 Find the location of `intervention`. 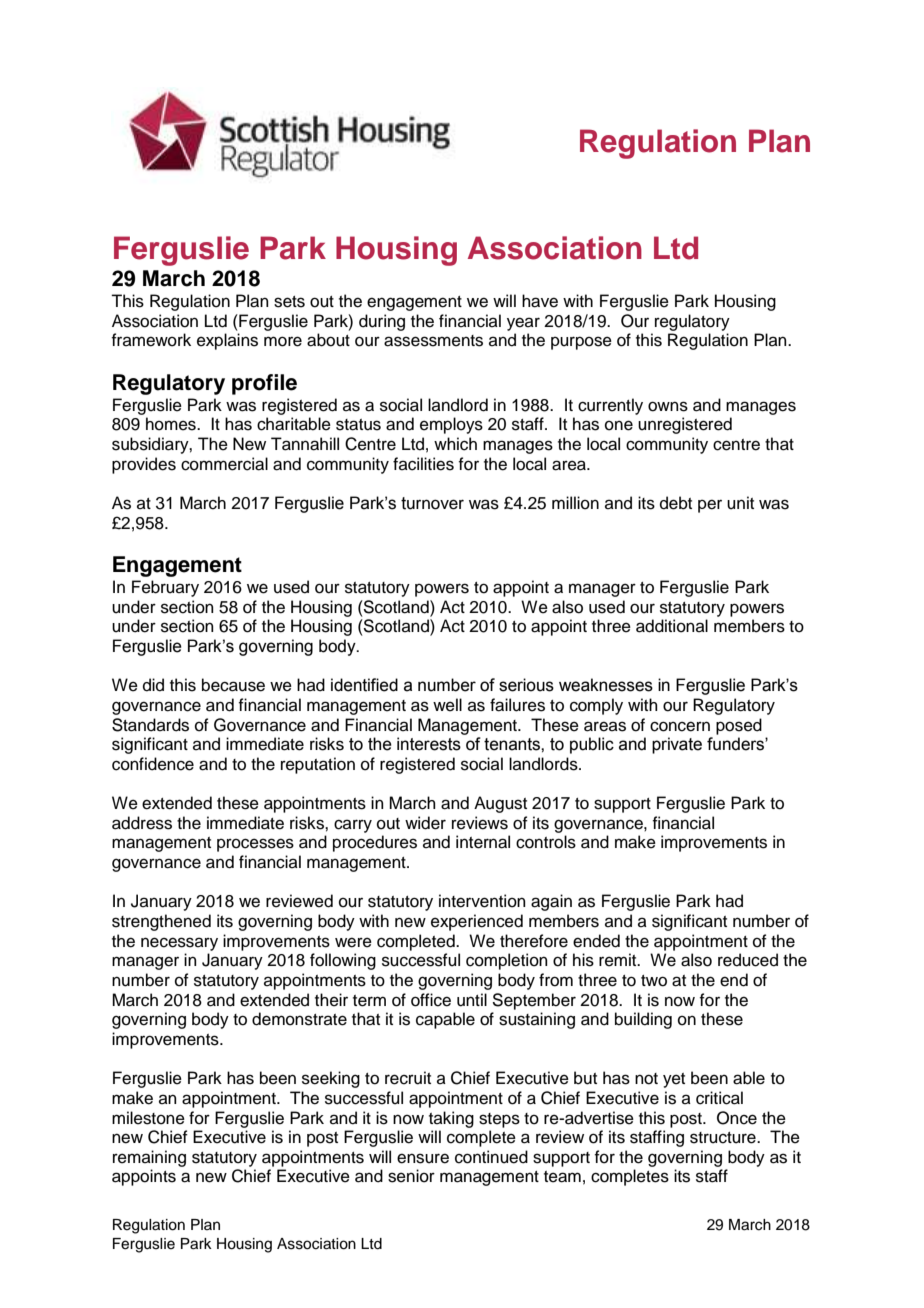

intervention is located at coordinates (482, 901).
